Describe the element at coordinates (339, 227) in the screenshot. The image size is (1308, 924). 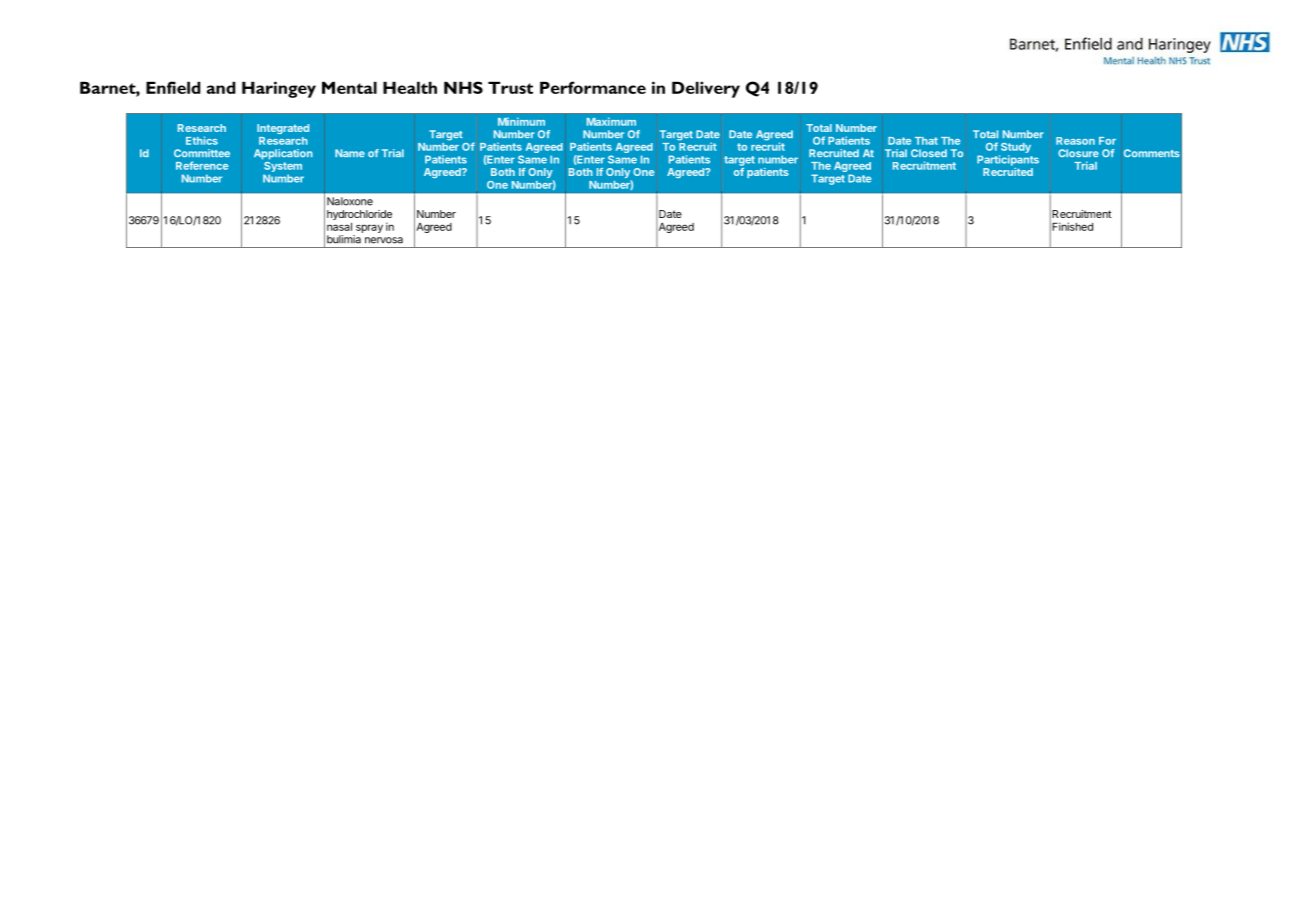
I see `nasal` at that location.
